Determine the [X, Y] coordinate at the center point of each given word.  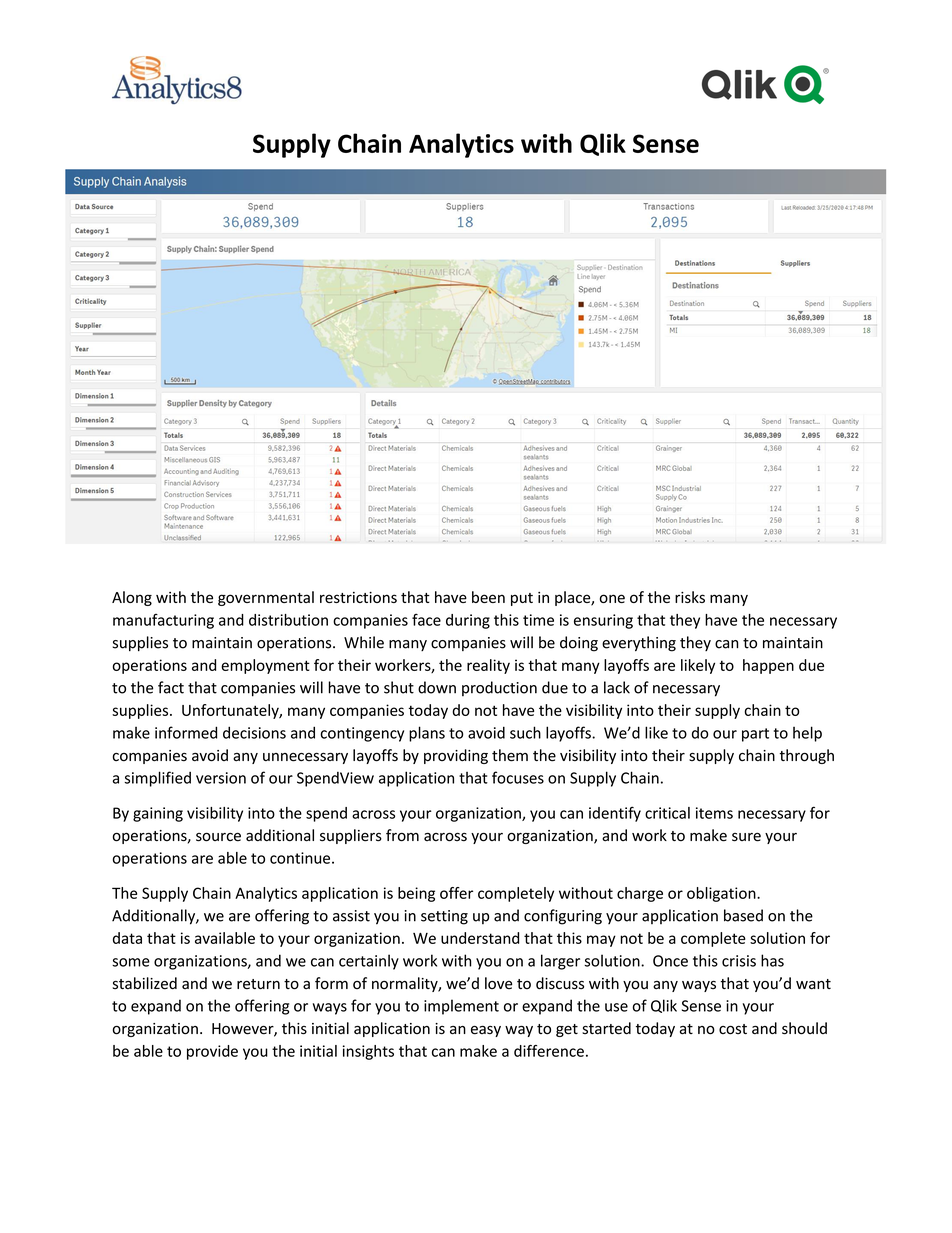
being [416, 894]
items [714, 813]
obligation [722, 894]
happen [768, 666]
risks [690, 597]
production [499, 688]
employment [265, 666]
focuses [518, 777]
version [221, 778]
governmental [266, 598]
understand [480, 938]
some [131, 962]
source [218, 837]
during [468, 621]
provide [212, 1052]
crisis [739, 961]
